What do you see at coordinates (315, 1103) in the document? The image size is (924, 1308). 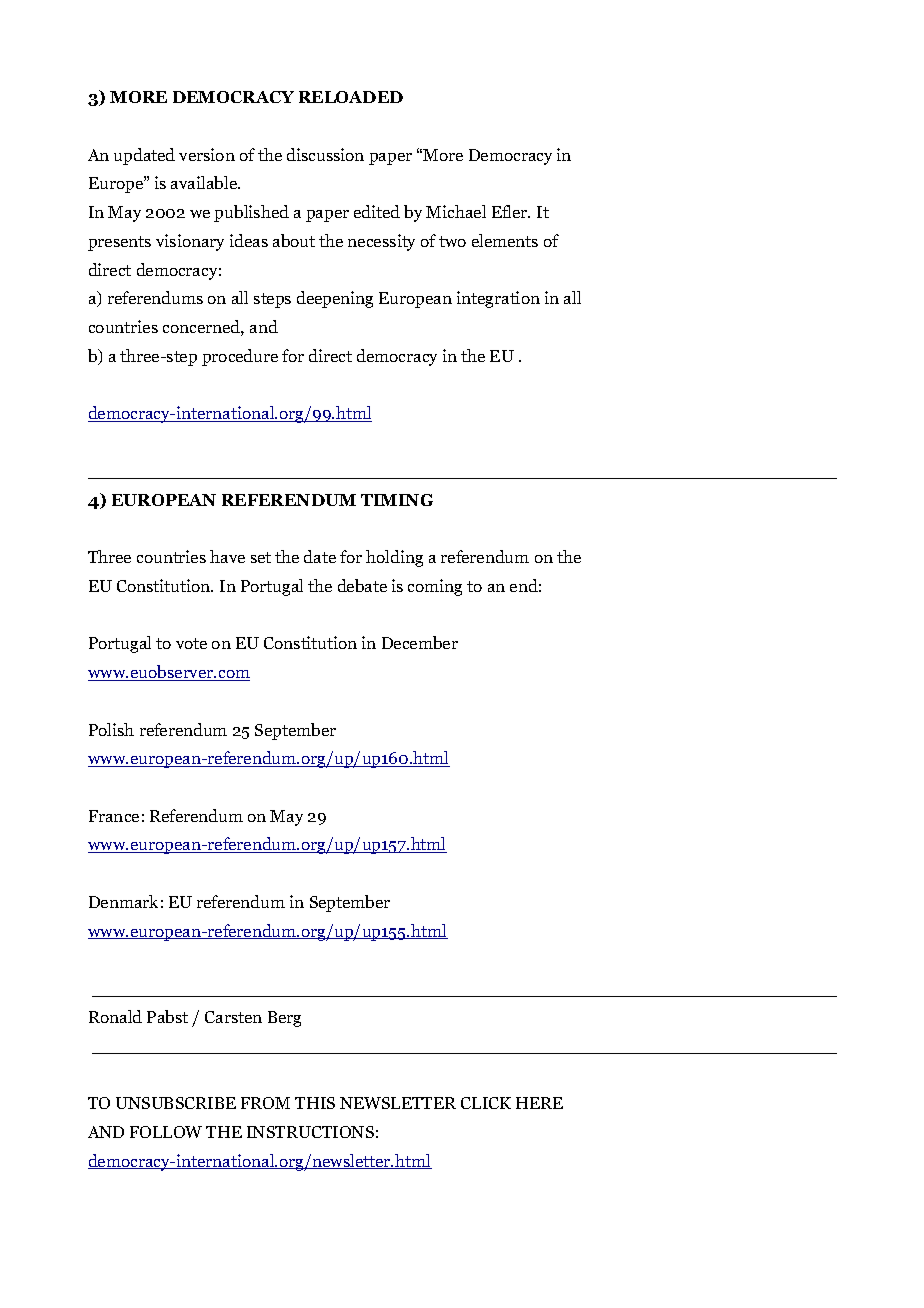 I see `THIS` at bounding box center [315, 1103].
